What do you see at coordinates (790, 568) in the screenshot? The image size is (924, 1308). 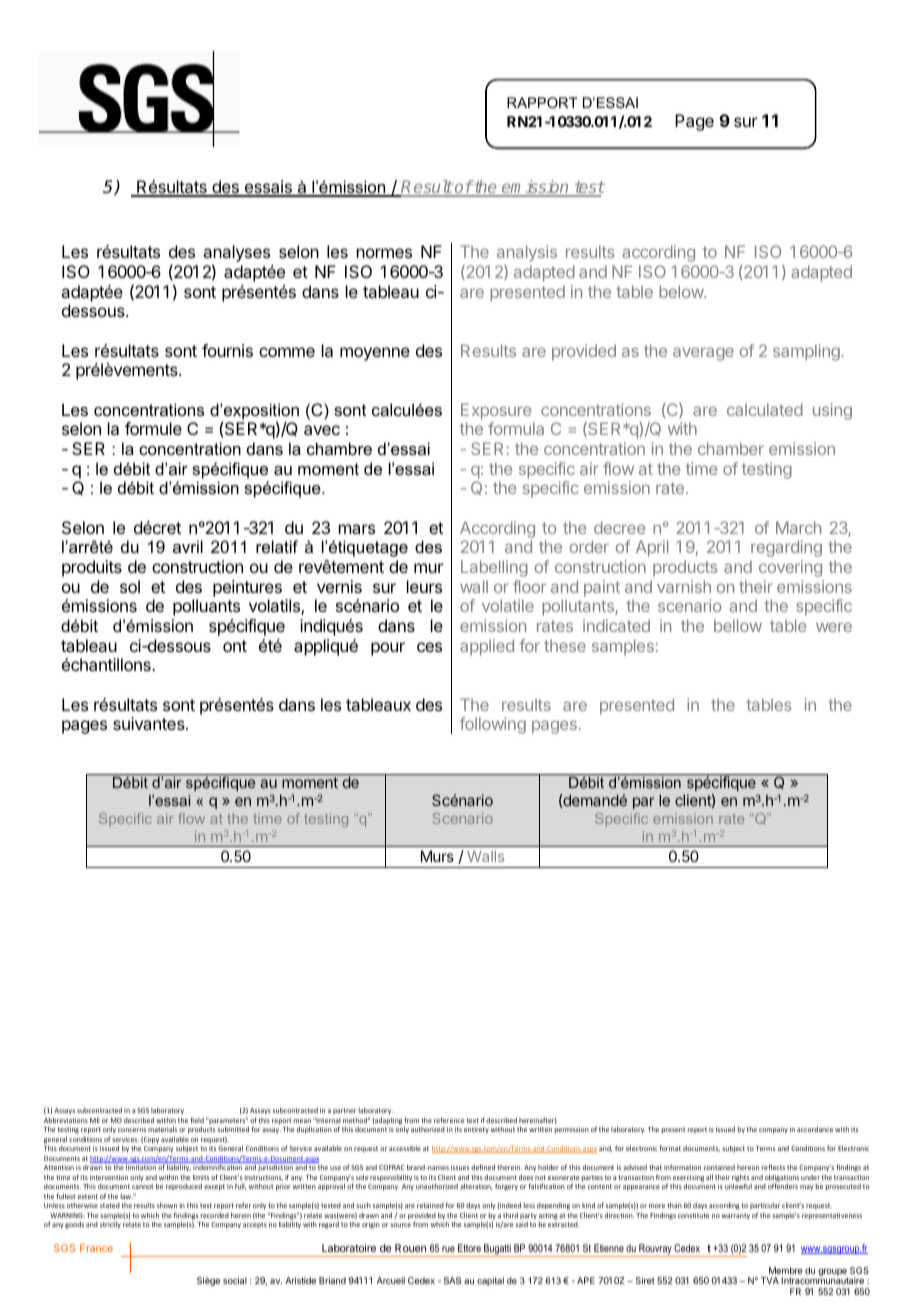 I see `covering` at bounding box center [790, 568].
